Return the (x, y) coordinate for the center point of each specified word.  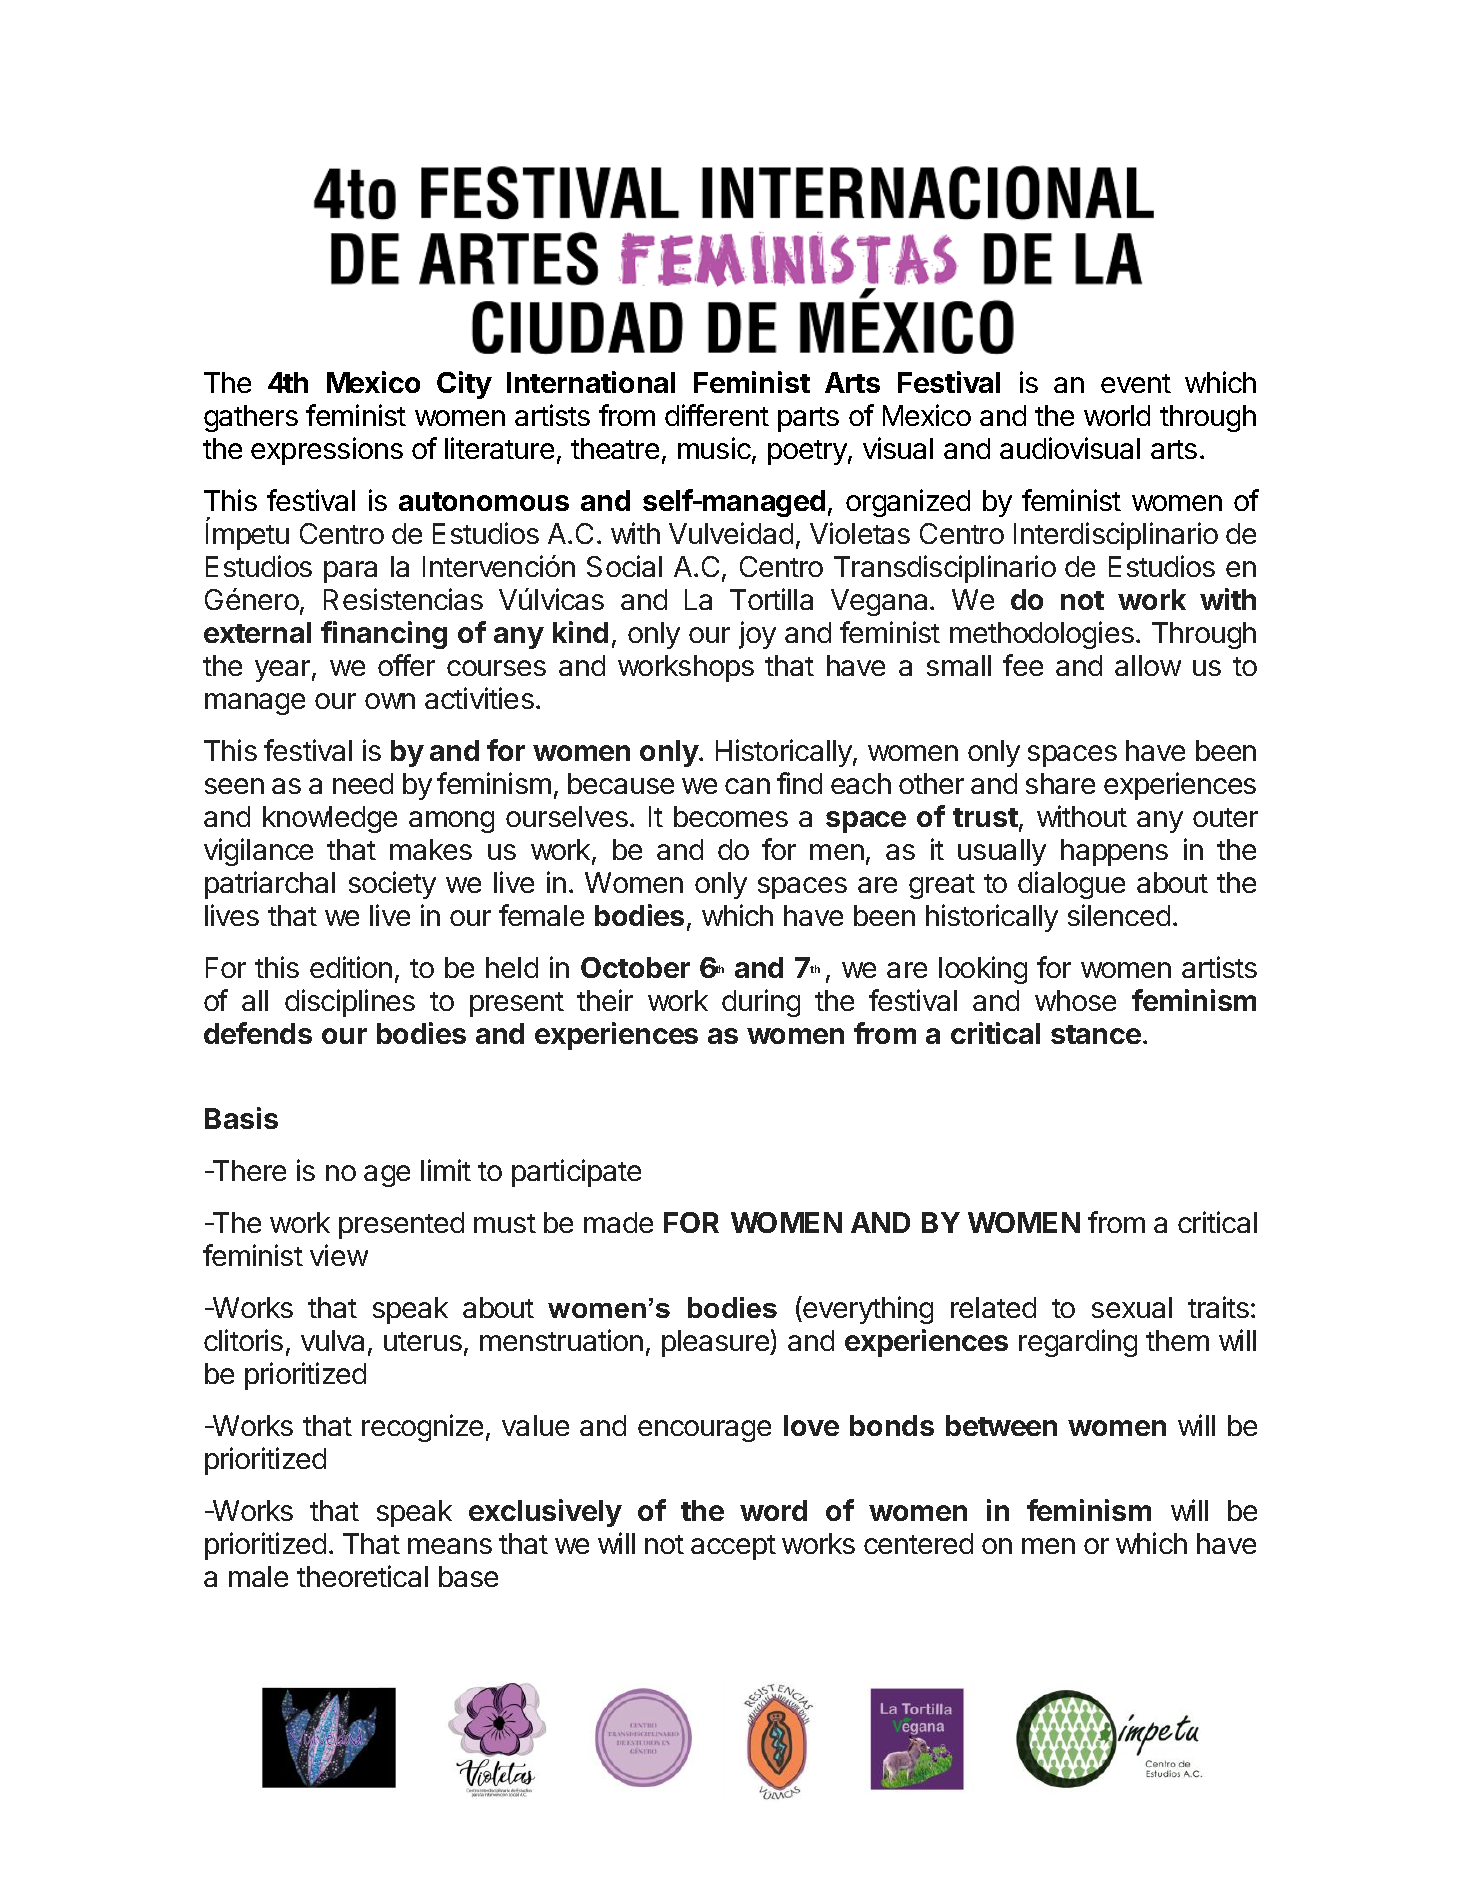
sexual (1132, 1307)
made (618, 1222)
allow (1148, 665)
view (339, 1255)
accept (733, 1547)
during (761, 1003)
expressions (327, 451)
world (1117, 415)
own (390, 701)
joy (757, 635)
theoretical (362, 1576)
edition (351, 967)
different (717, 415)
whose (1075, 1000)
